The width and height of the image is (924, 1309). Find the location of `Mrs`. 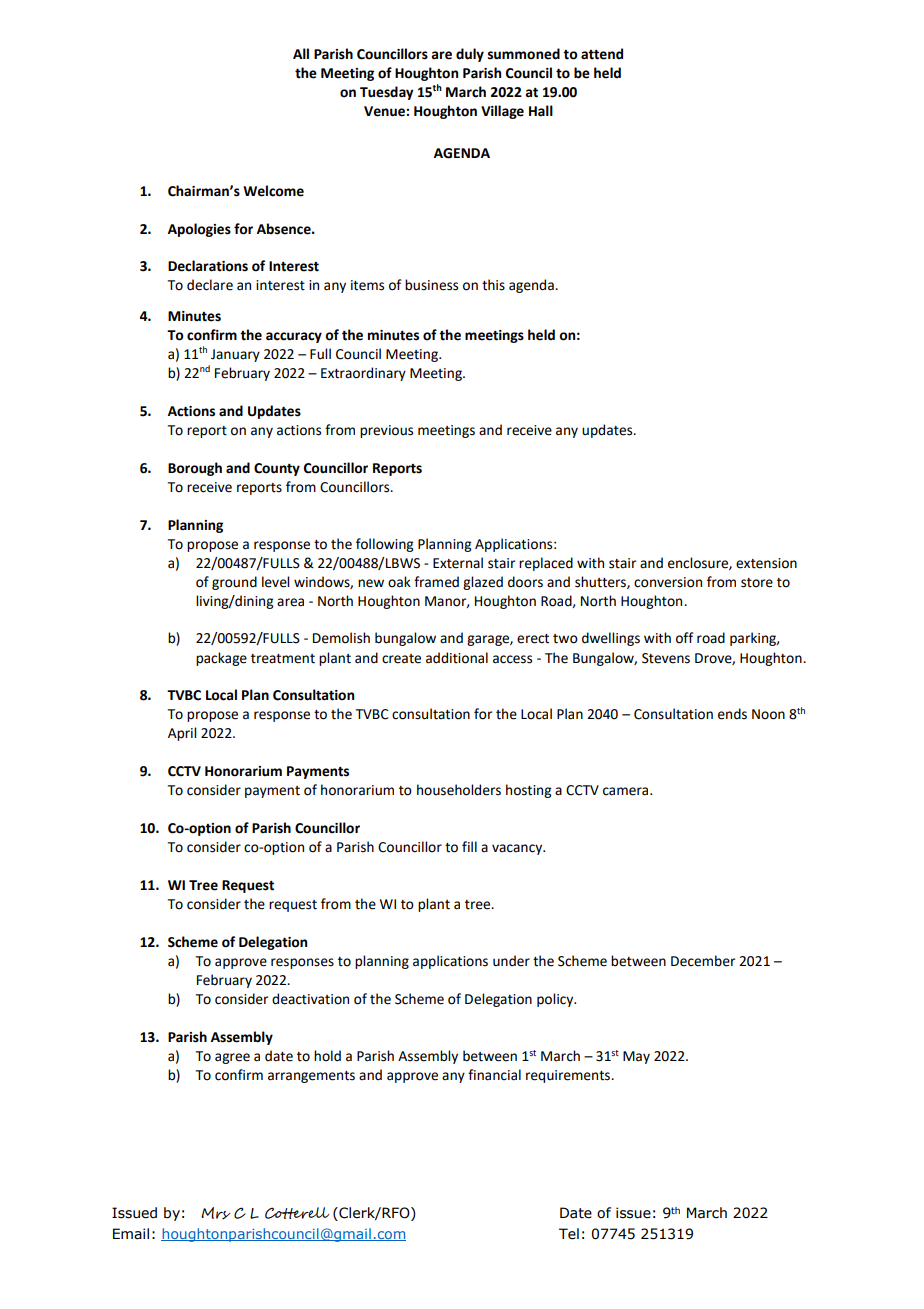

Mrs is located at coordinates (215, 1213).
